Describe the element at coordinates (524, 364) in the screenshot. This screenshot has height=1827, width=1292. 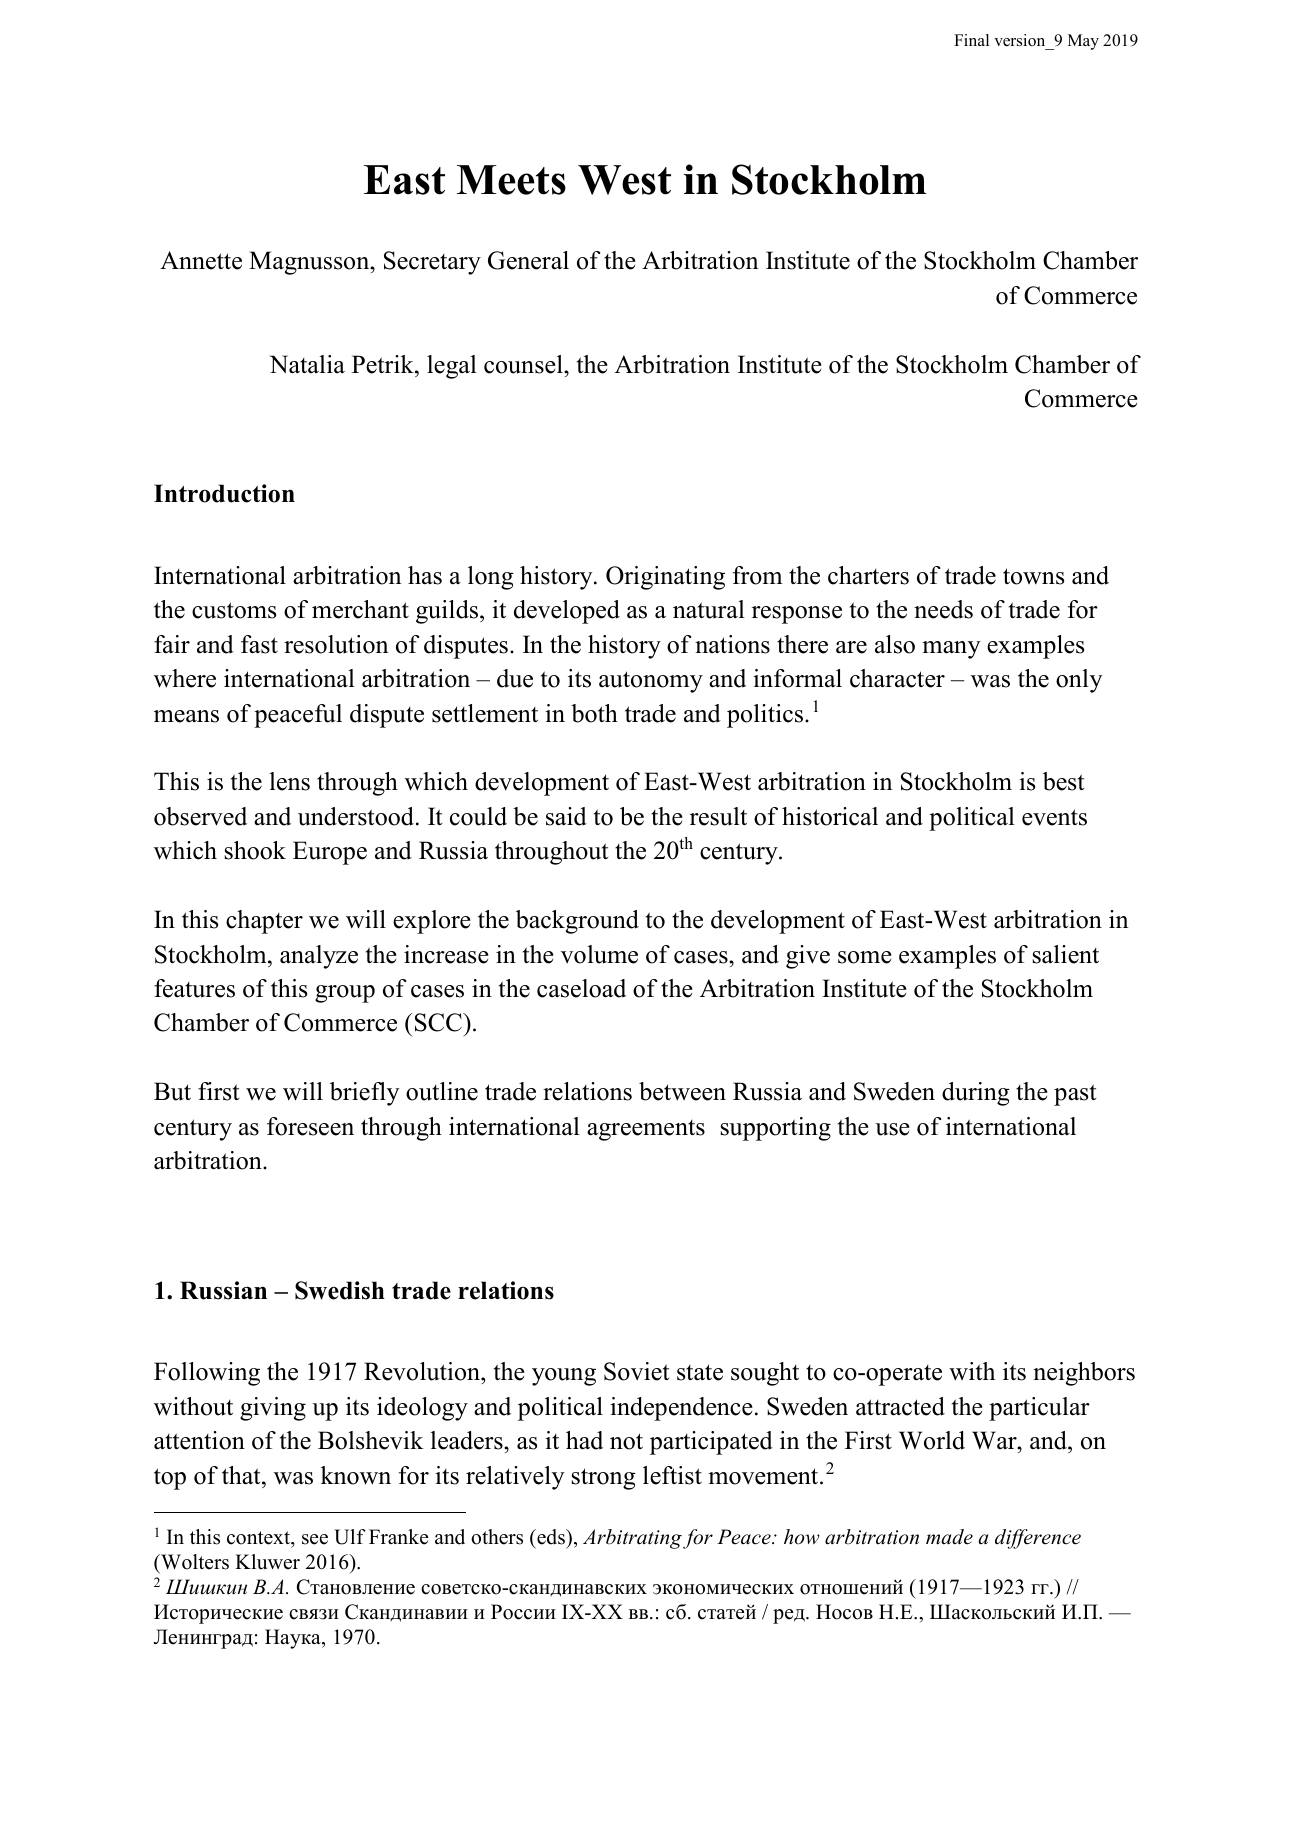
I see `counsel` at that location.
